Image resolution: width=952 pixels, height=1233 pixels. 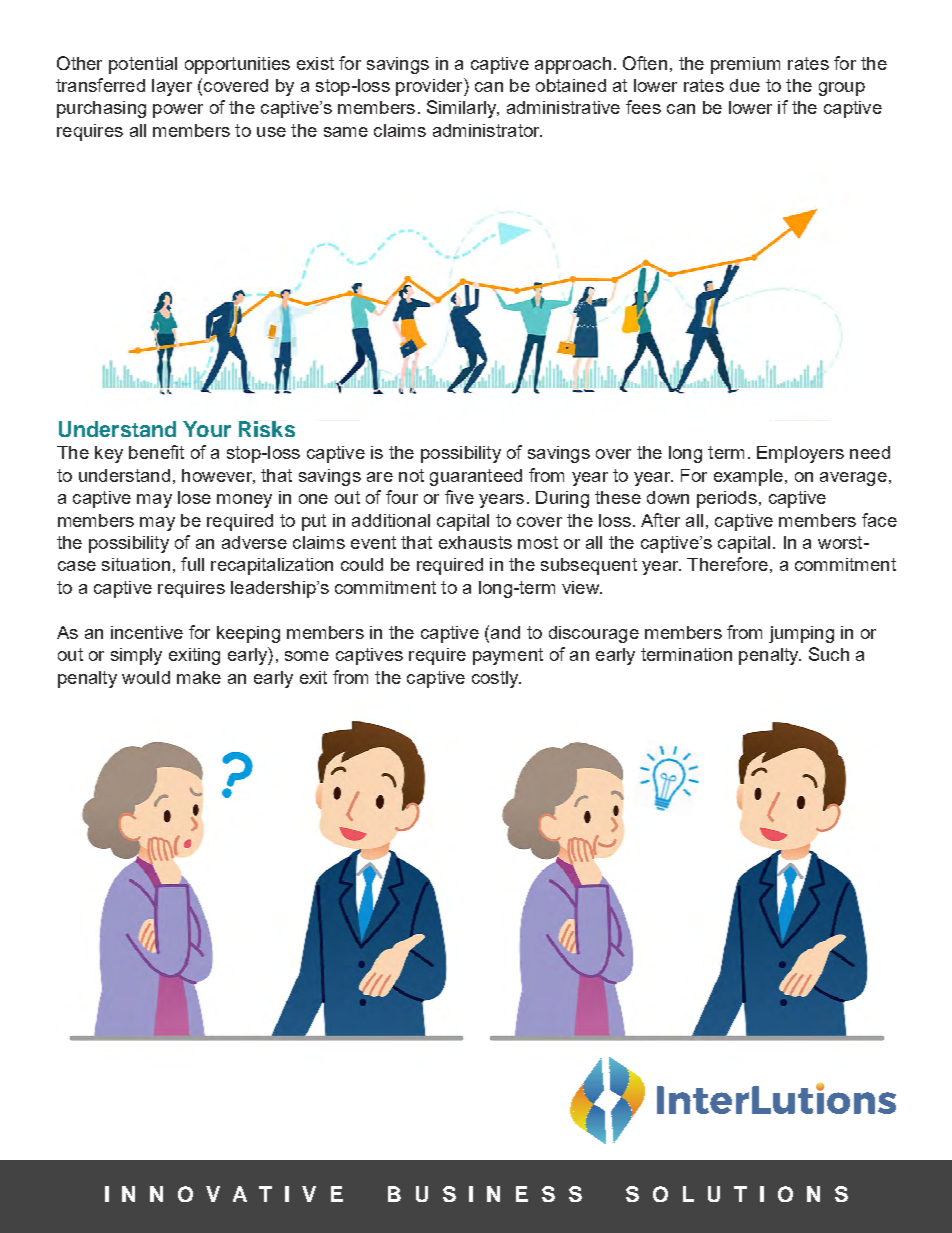 What do you see at coordinates (267, 429) in the screenshot?
I see `Risks` at bounding box center [267, 429].
